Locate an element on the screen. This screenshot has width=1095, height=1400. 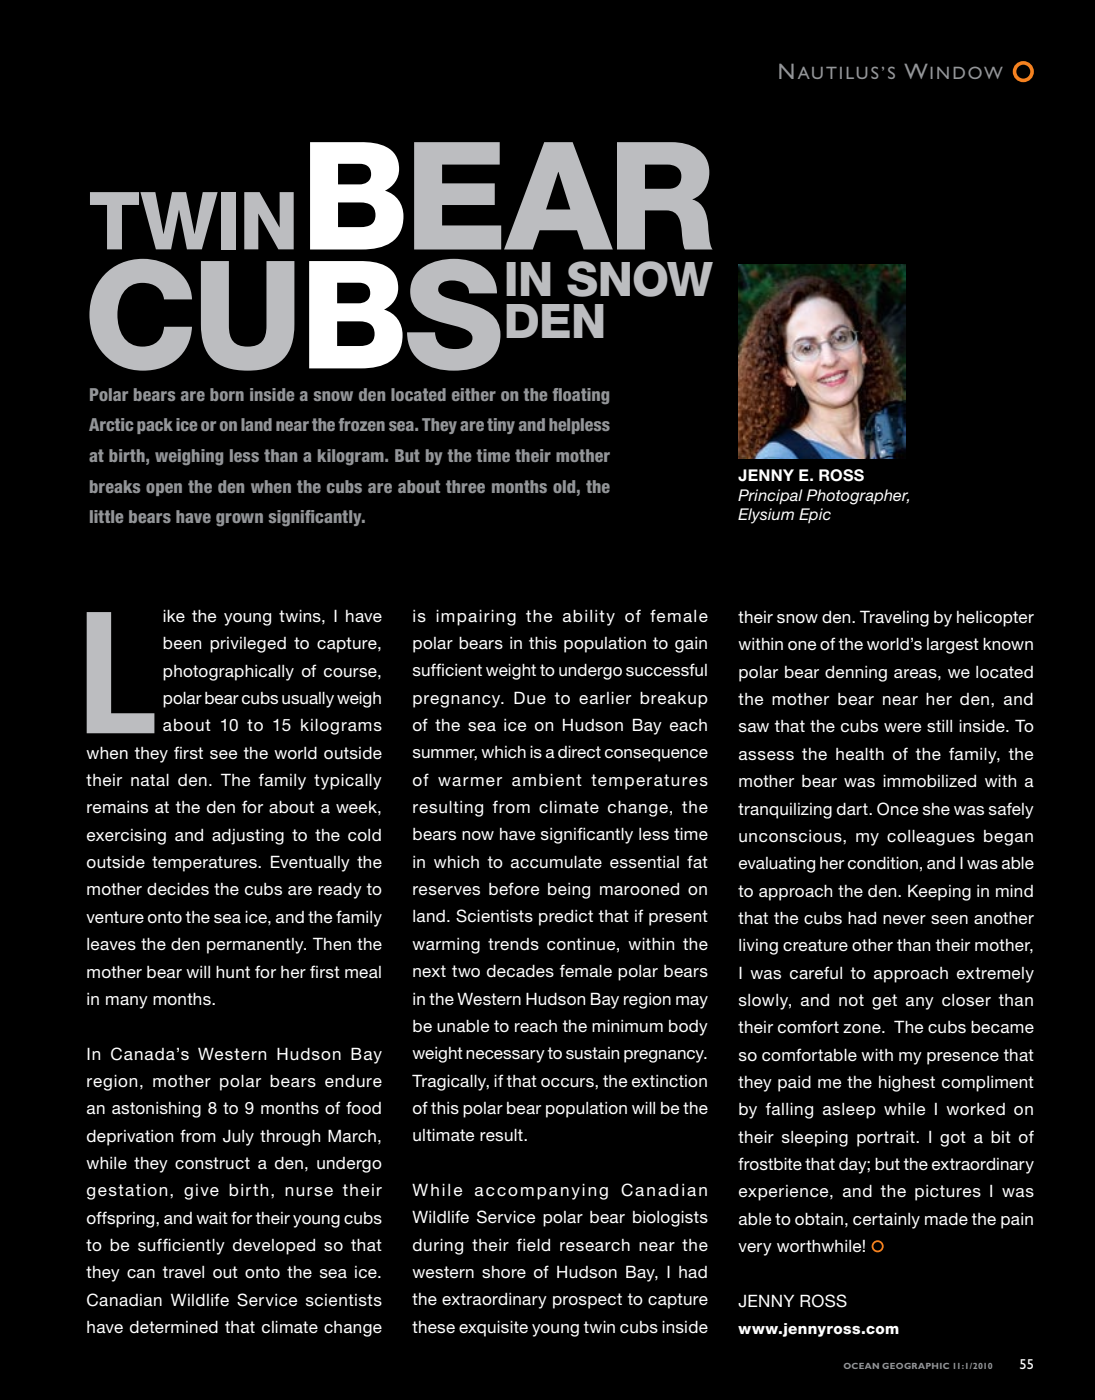
Photographer is located at coordinates (857, 497).
